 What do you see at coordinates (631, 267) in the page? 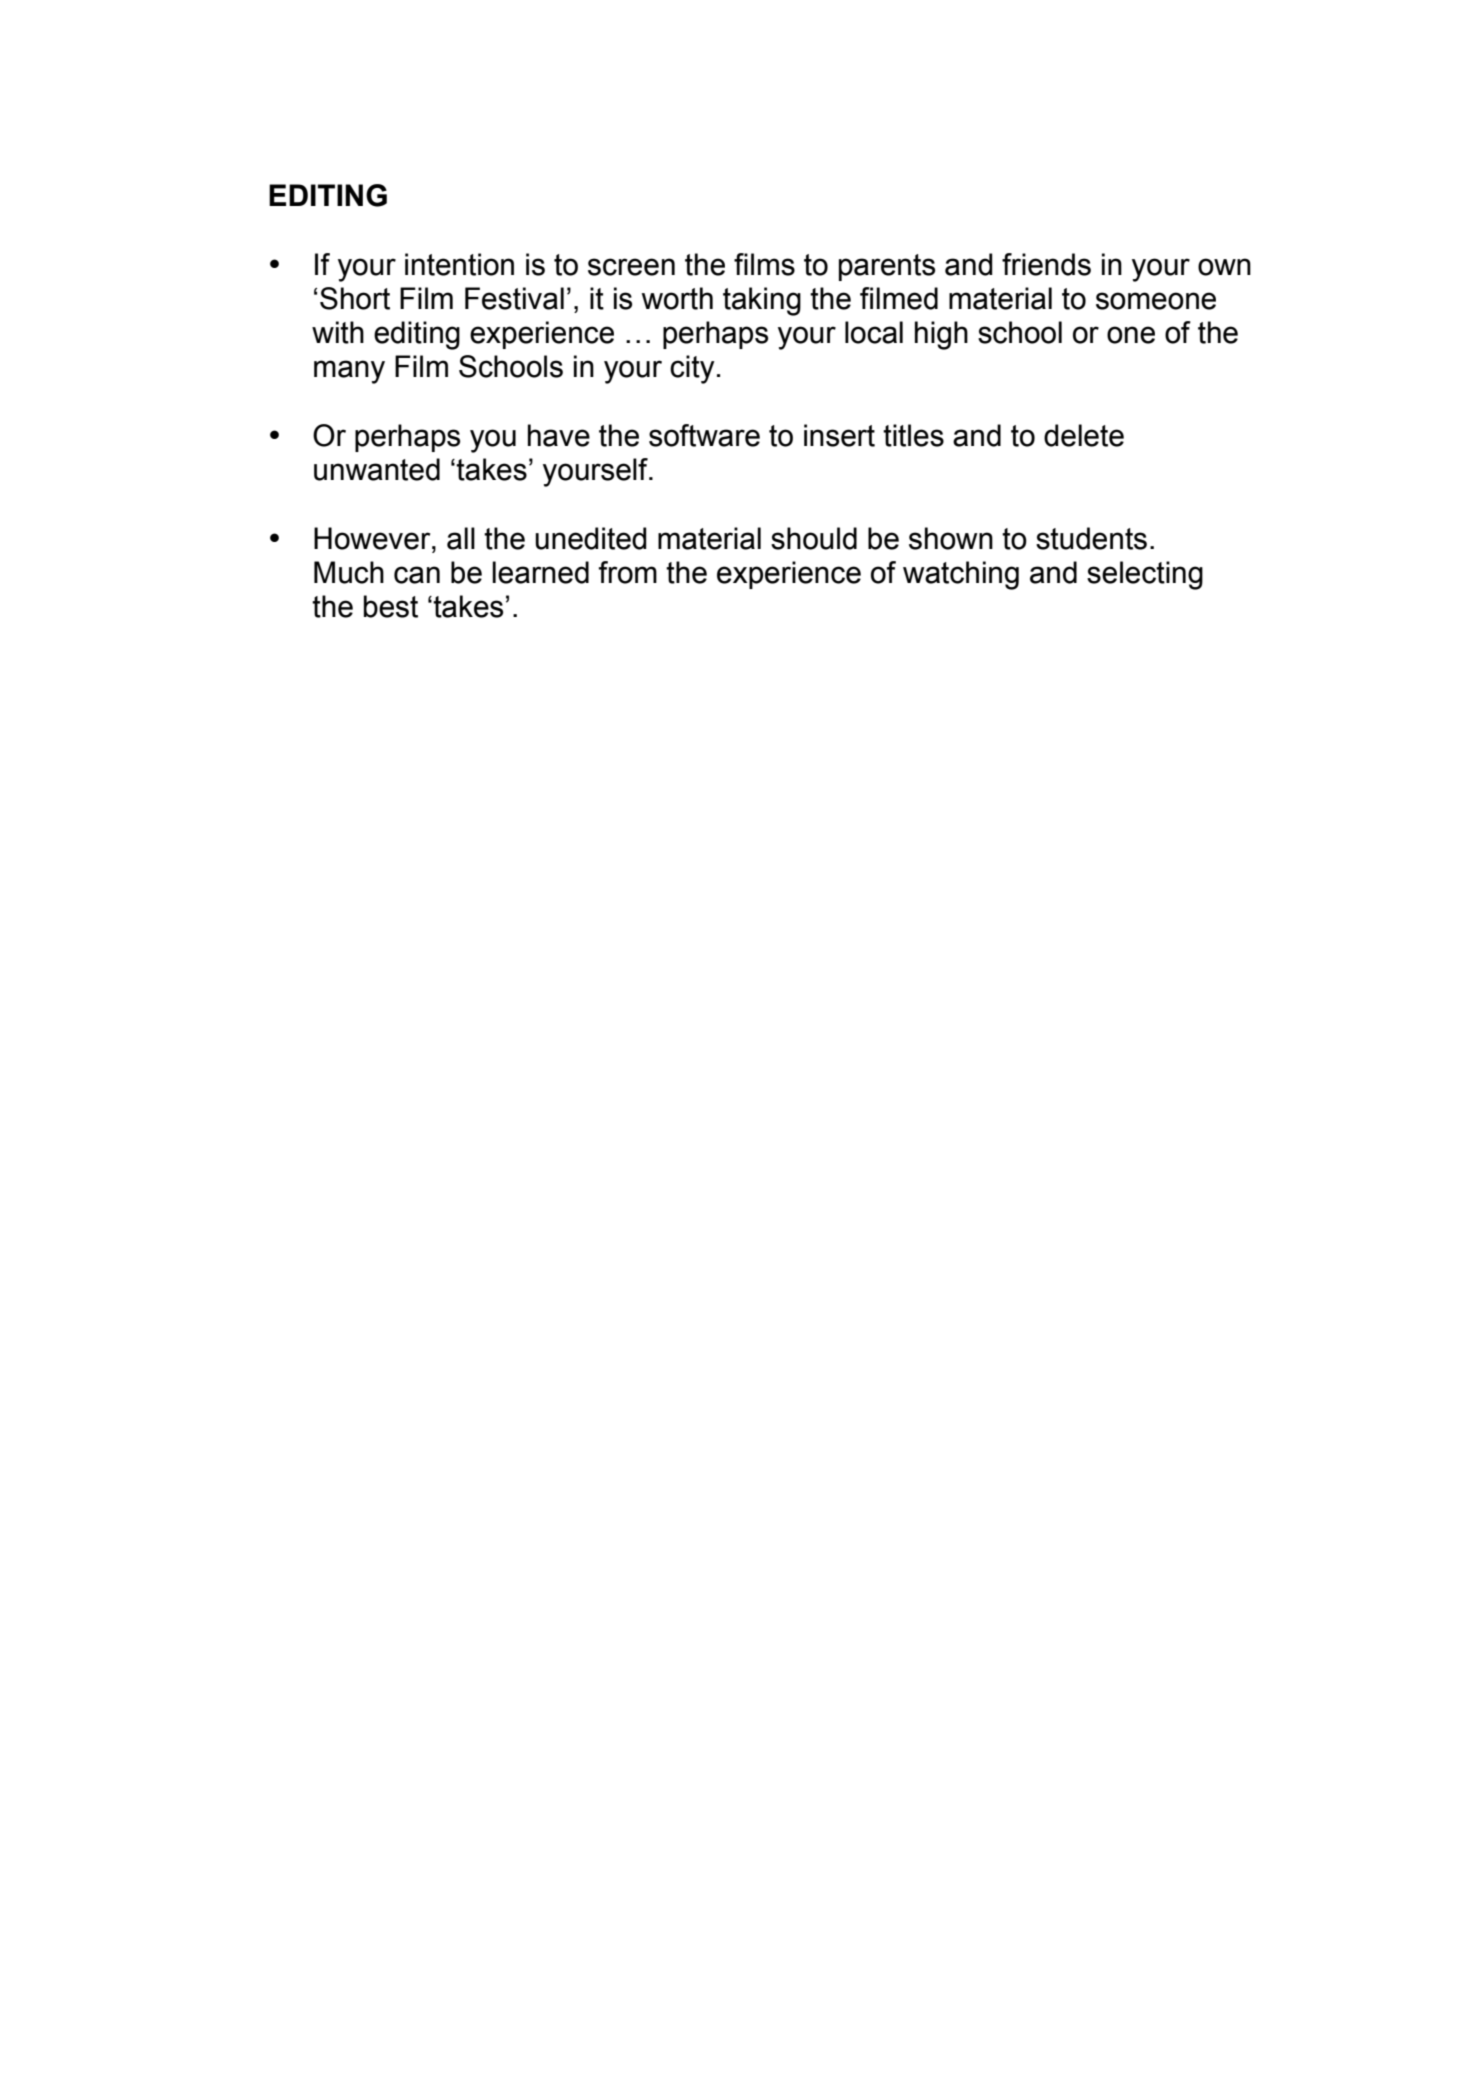
I see `screen` at bounding box center [631, 267].
